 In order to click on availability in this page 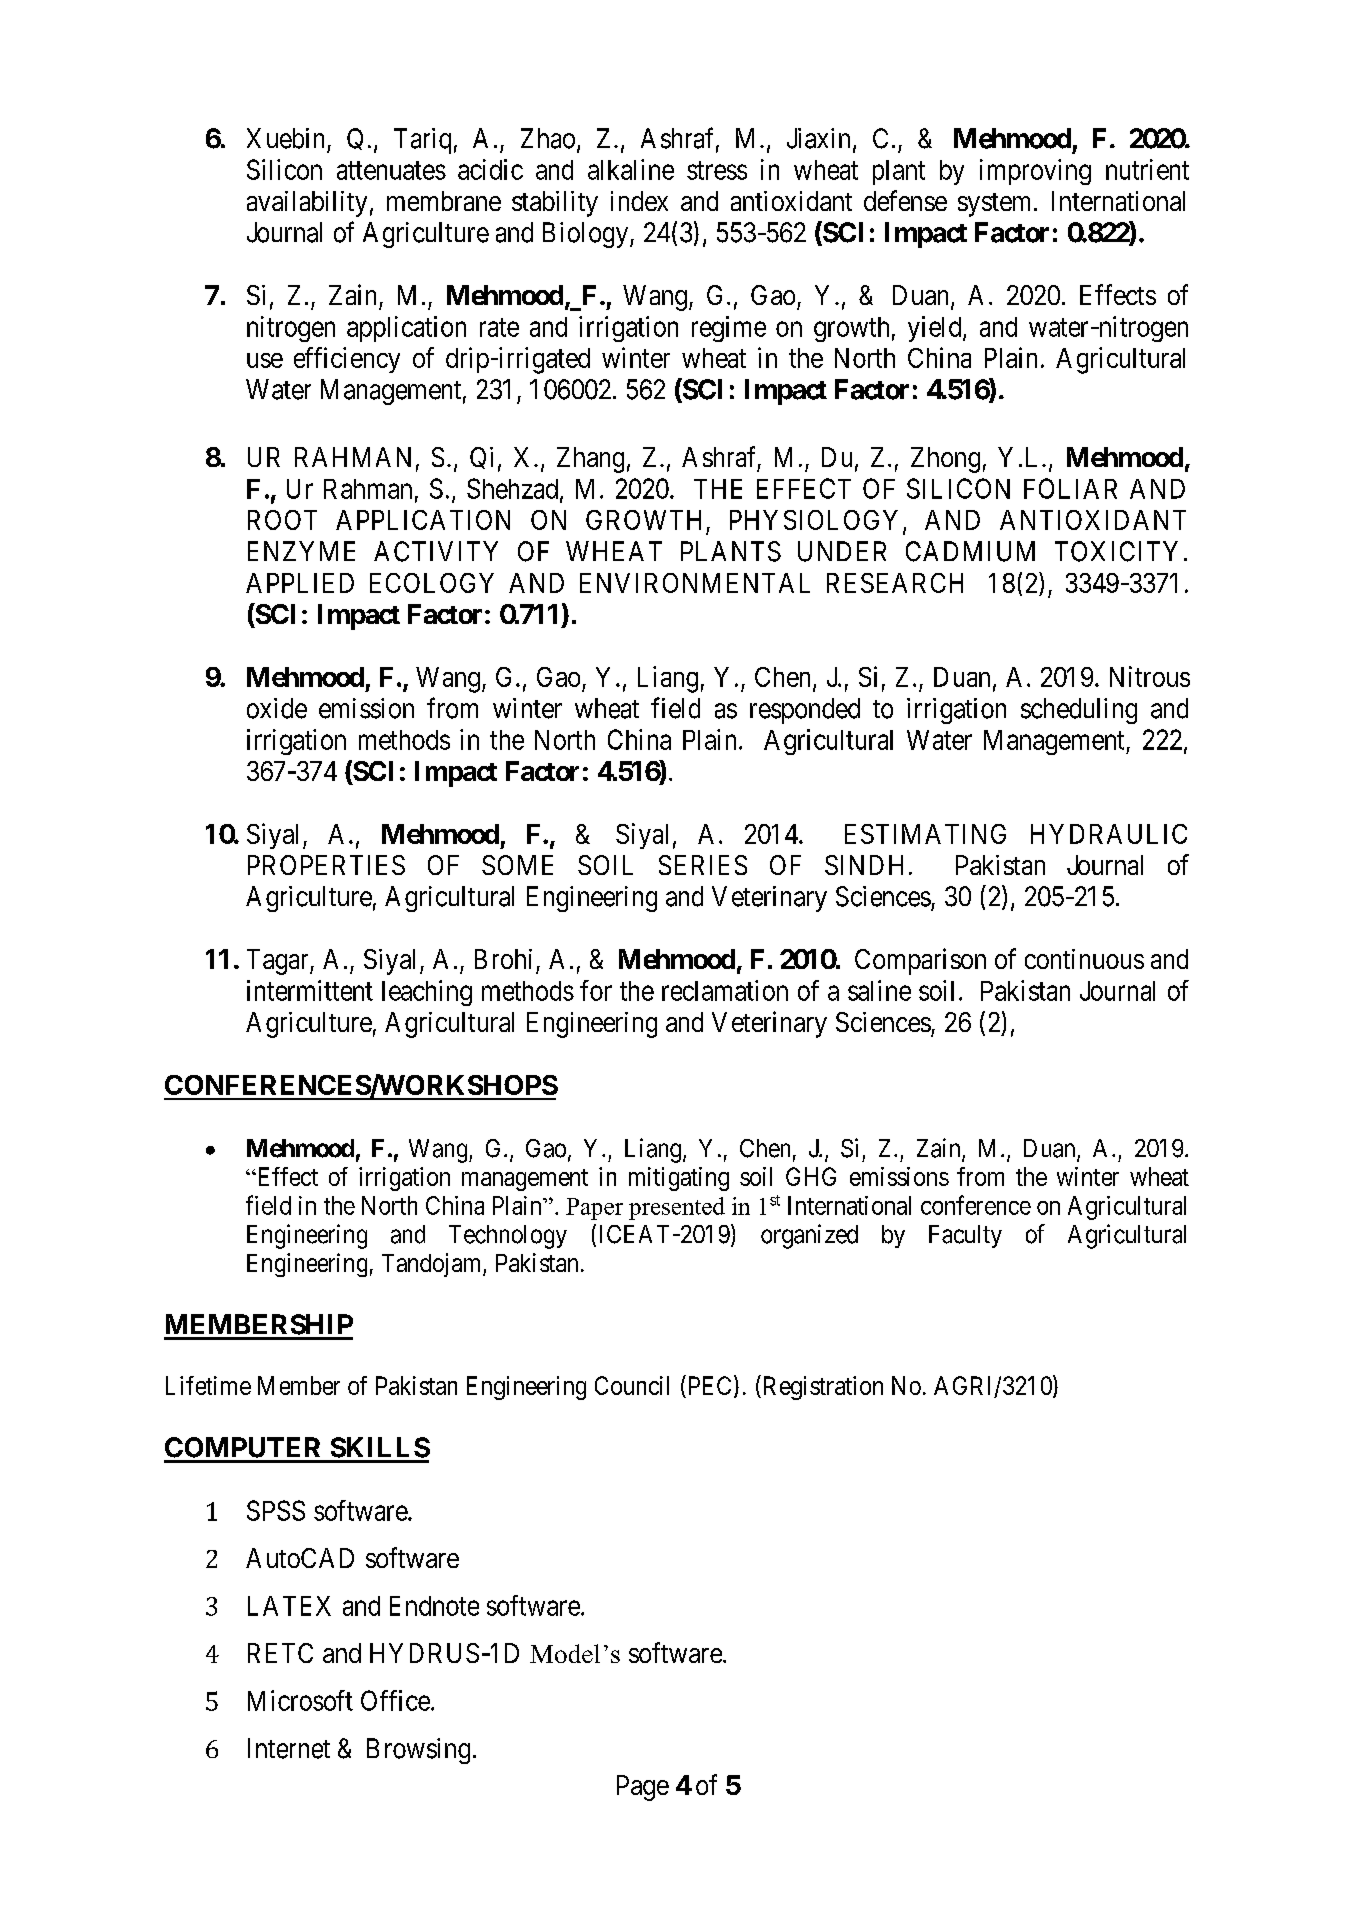, I will do `click(307, 204)`.
